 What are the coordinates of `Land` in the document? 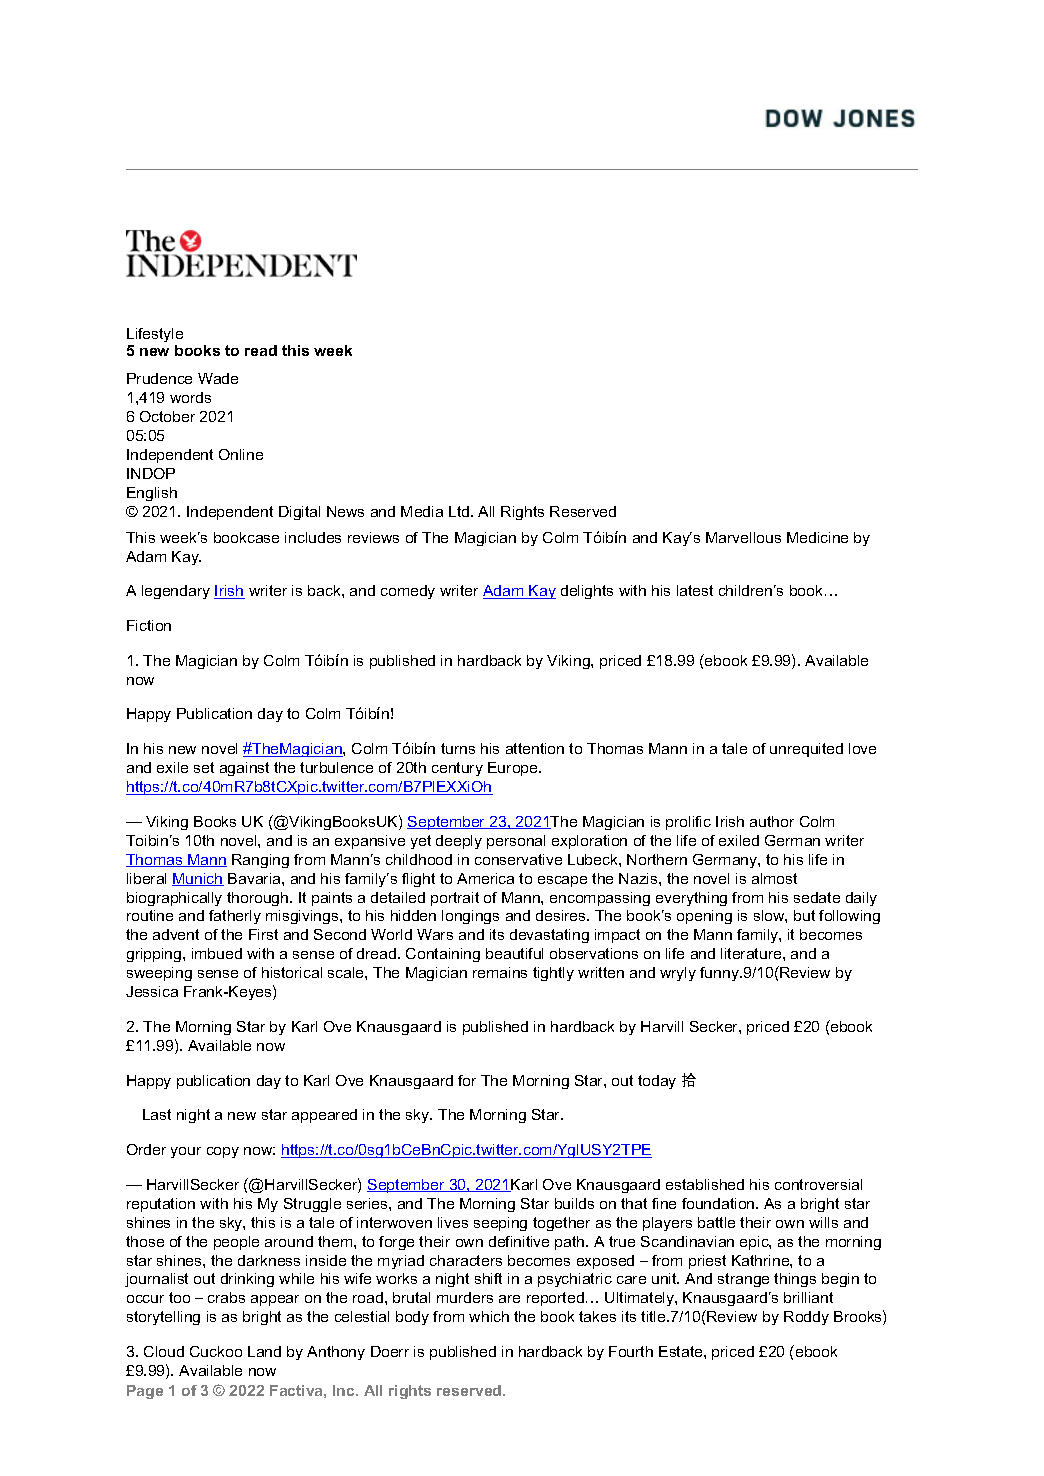 It's located at (264, 1351).
